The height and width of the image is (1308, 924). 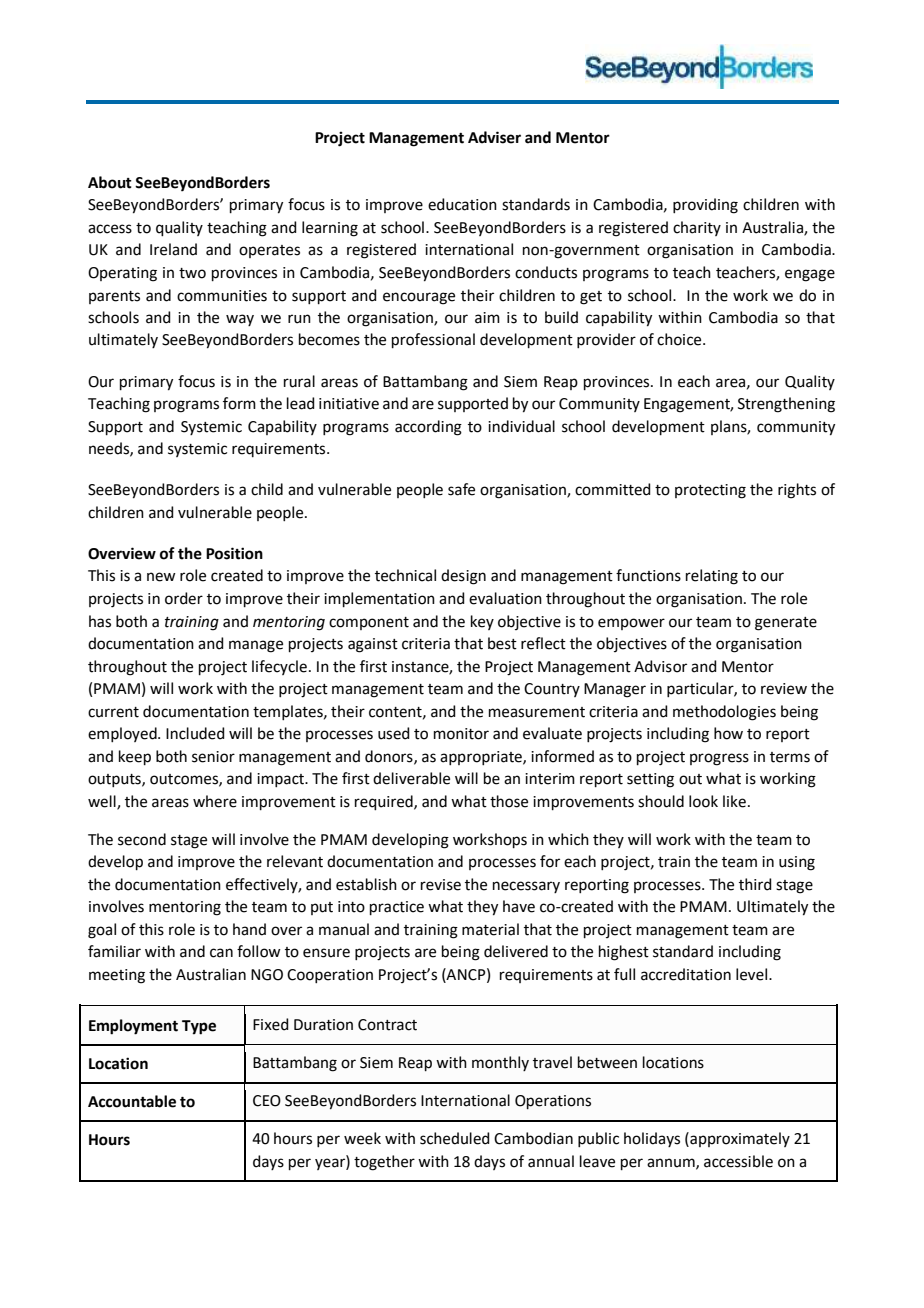 I want to click on providing, so click(x=705, y=206).
